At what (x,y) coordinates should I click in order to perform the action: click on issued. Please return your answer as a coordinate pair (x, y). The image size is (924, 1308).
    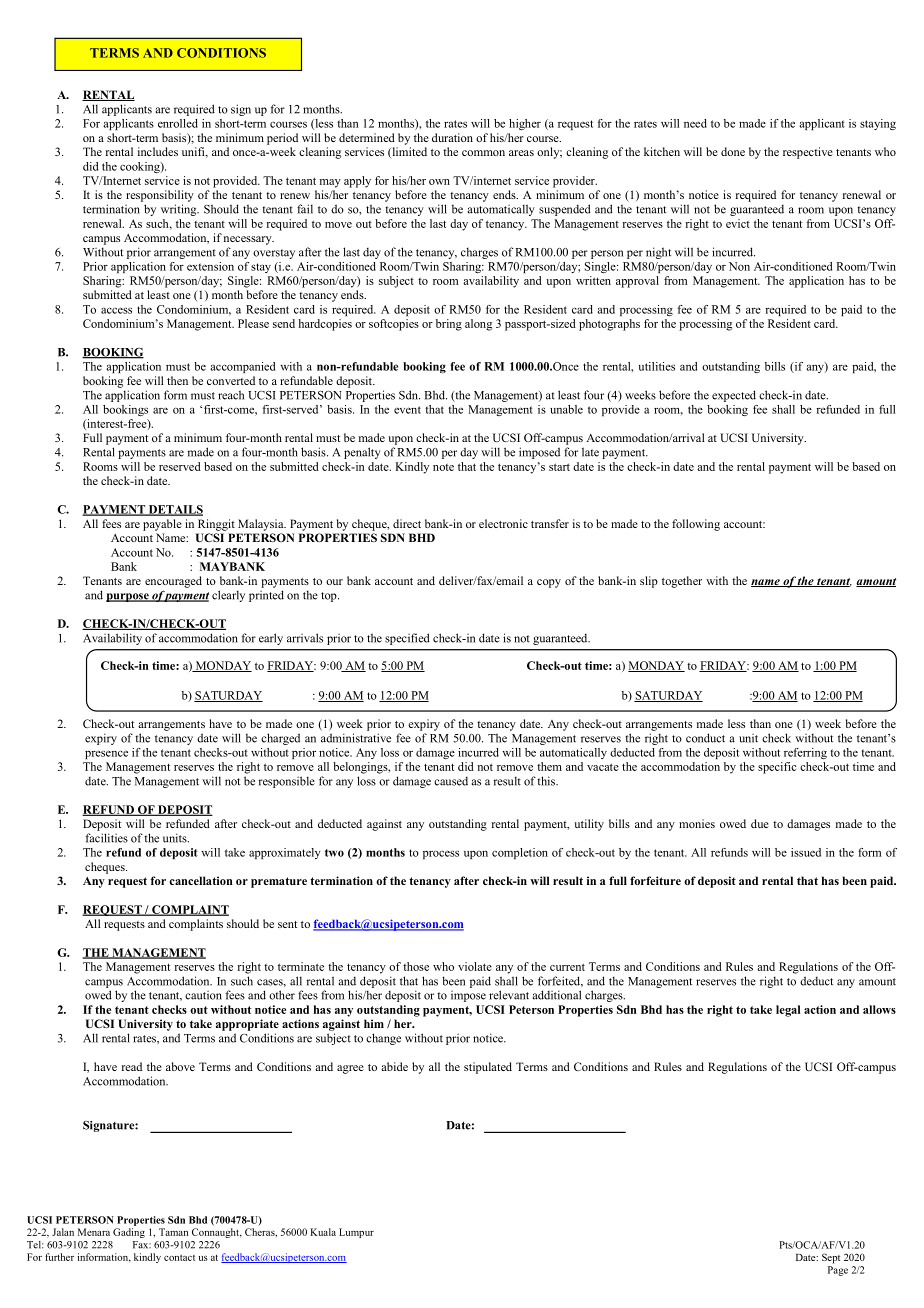
    Looking at the image, I should click on (806, 852).
